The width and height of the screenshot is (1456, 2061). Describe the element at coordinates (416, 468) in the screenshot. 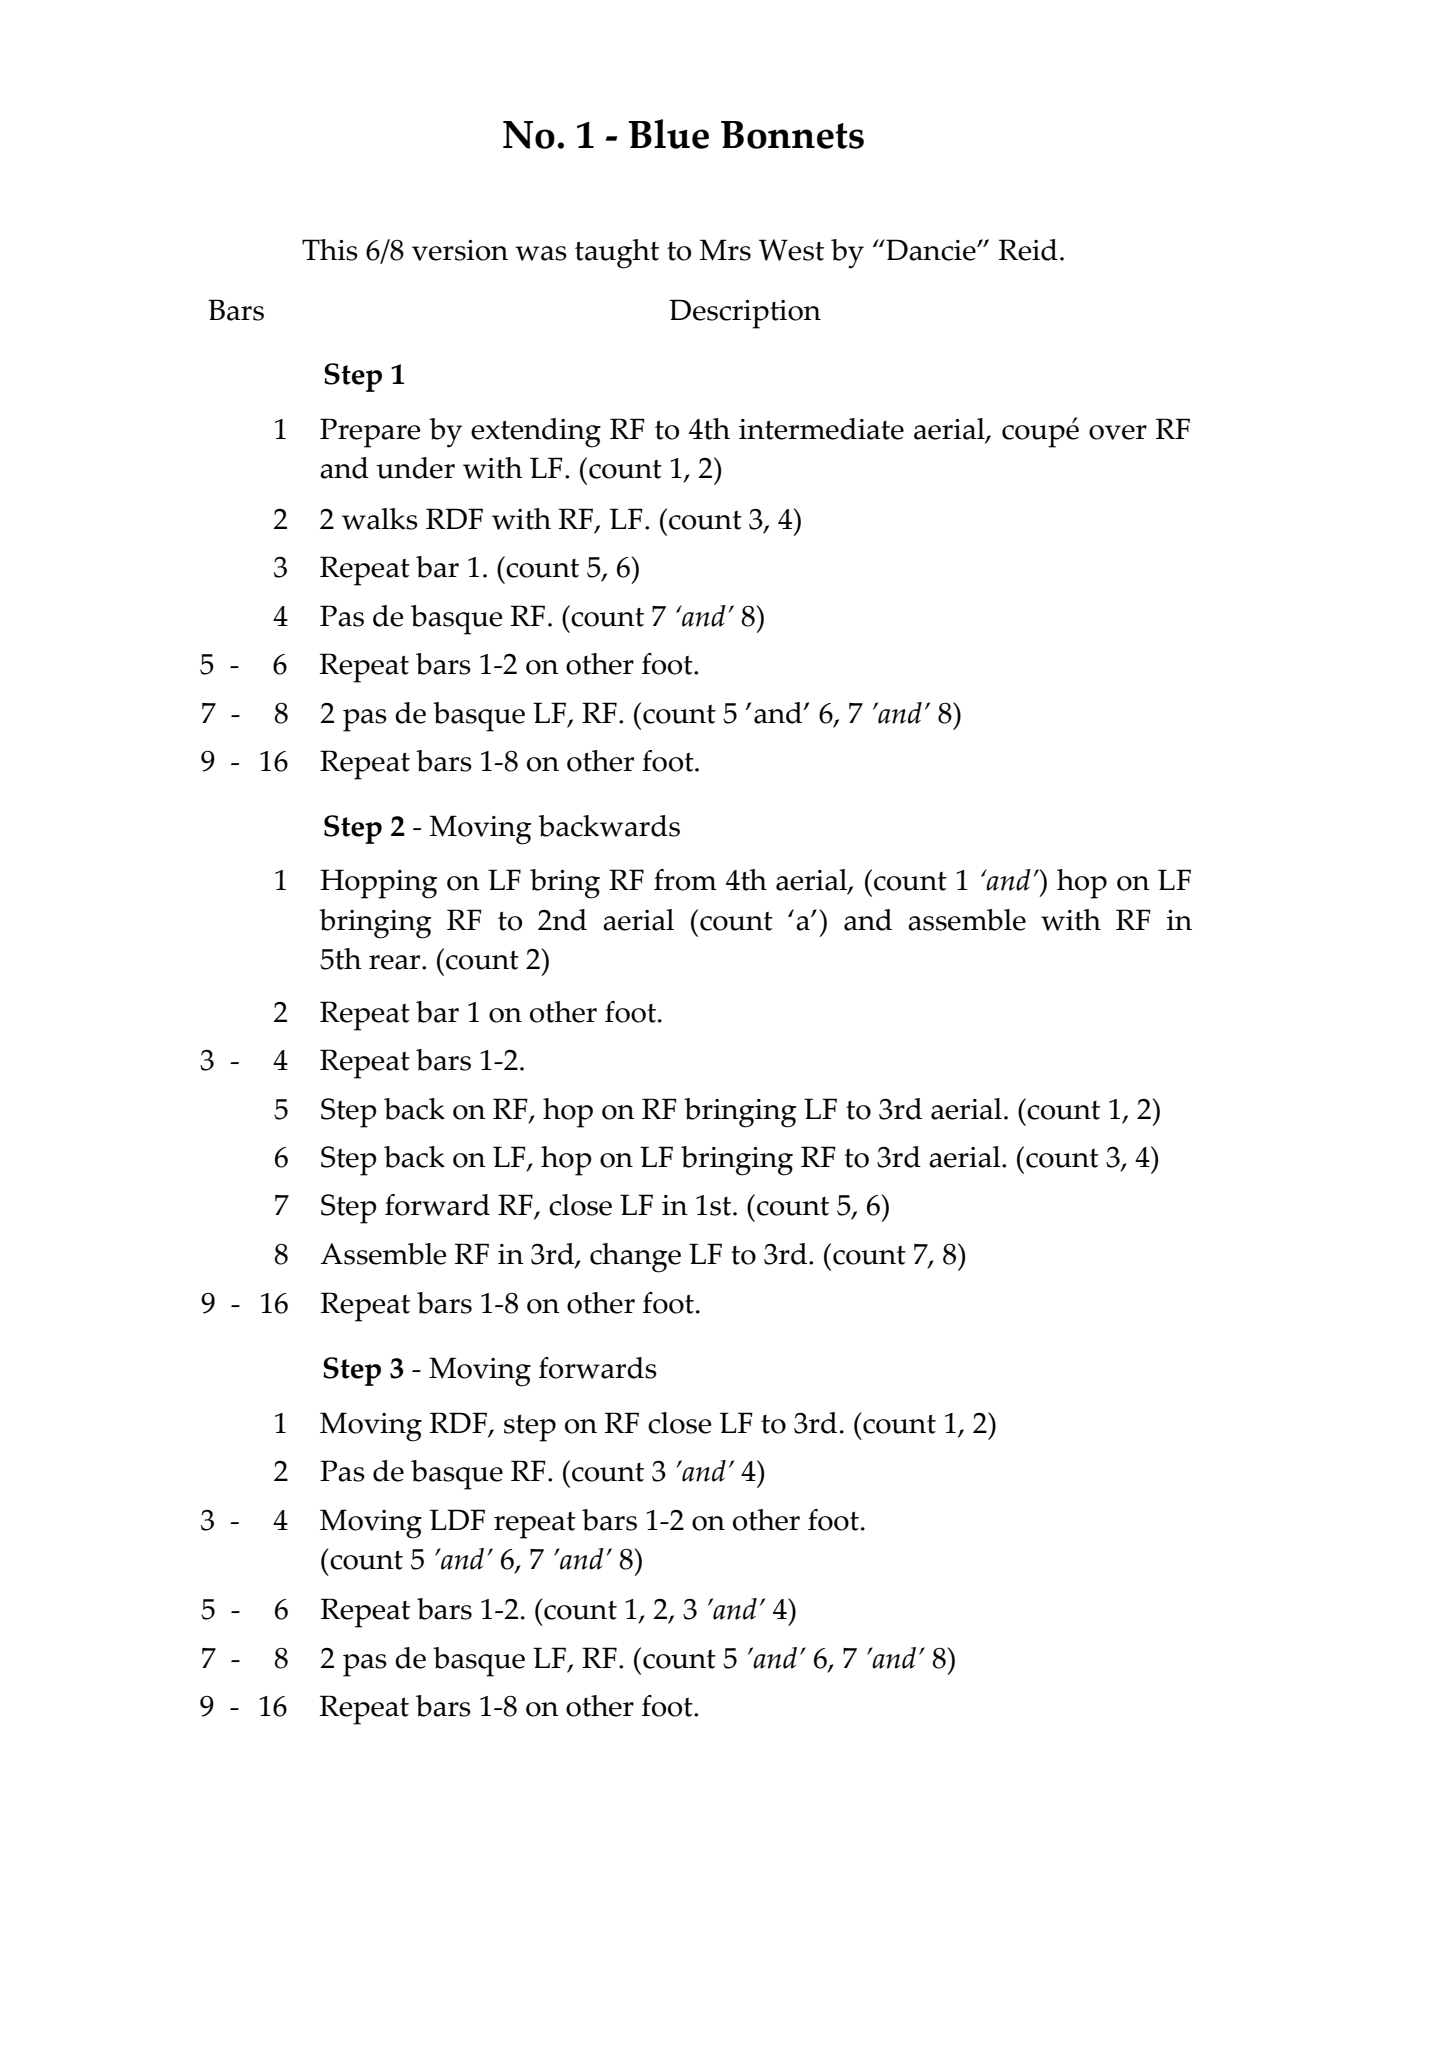

I see `under` at that location.
